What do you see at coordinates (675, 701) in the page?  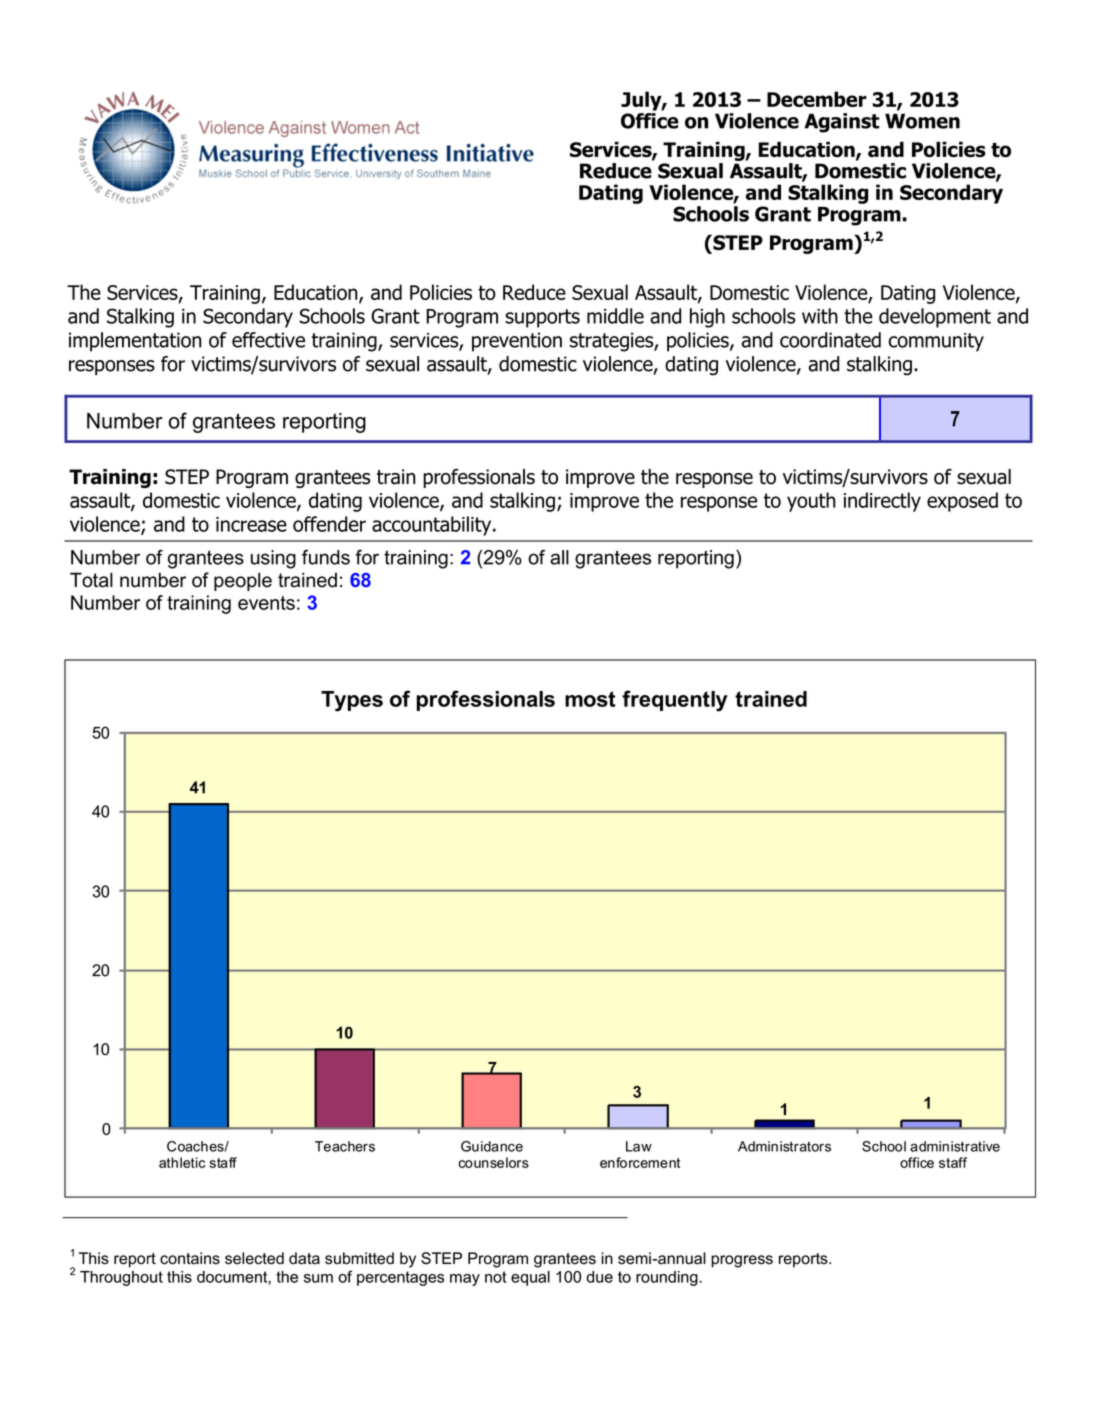 I see `frequently` at bounding box center [675, 701].
